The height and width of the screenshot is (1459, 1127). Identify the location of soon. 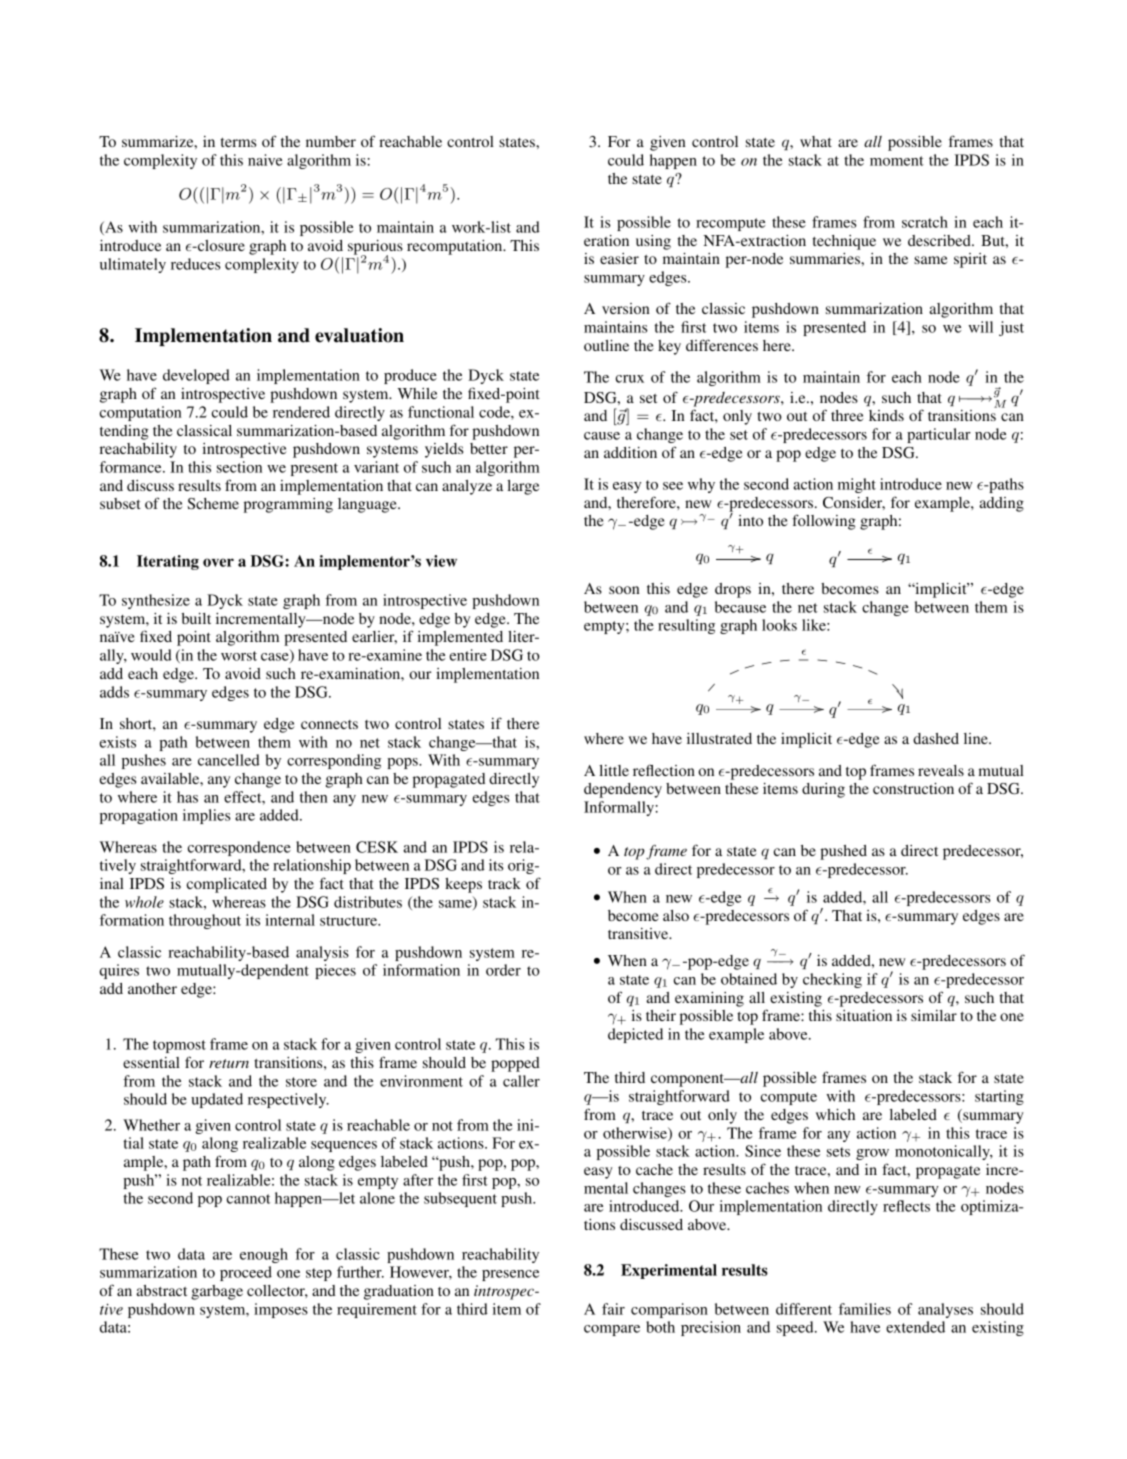
(624, 590).
